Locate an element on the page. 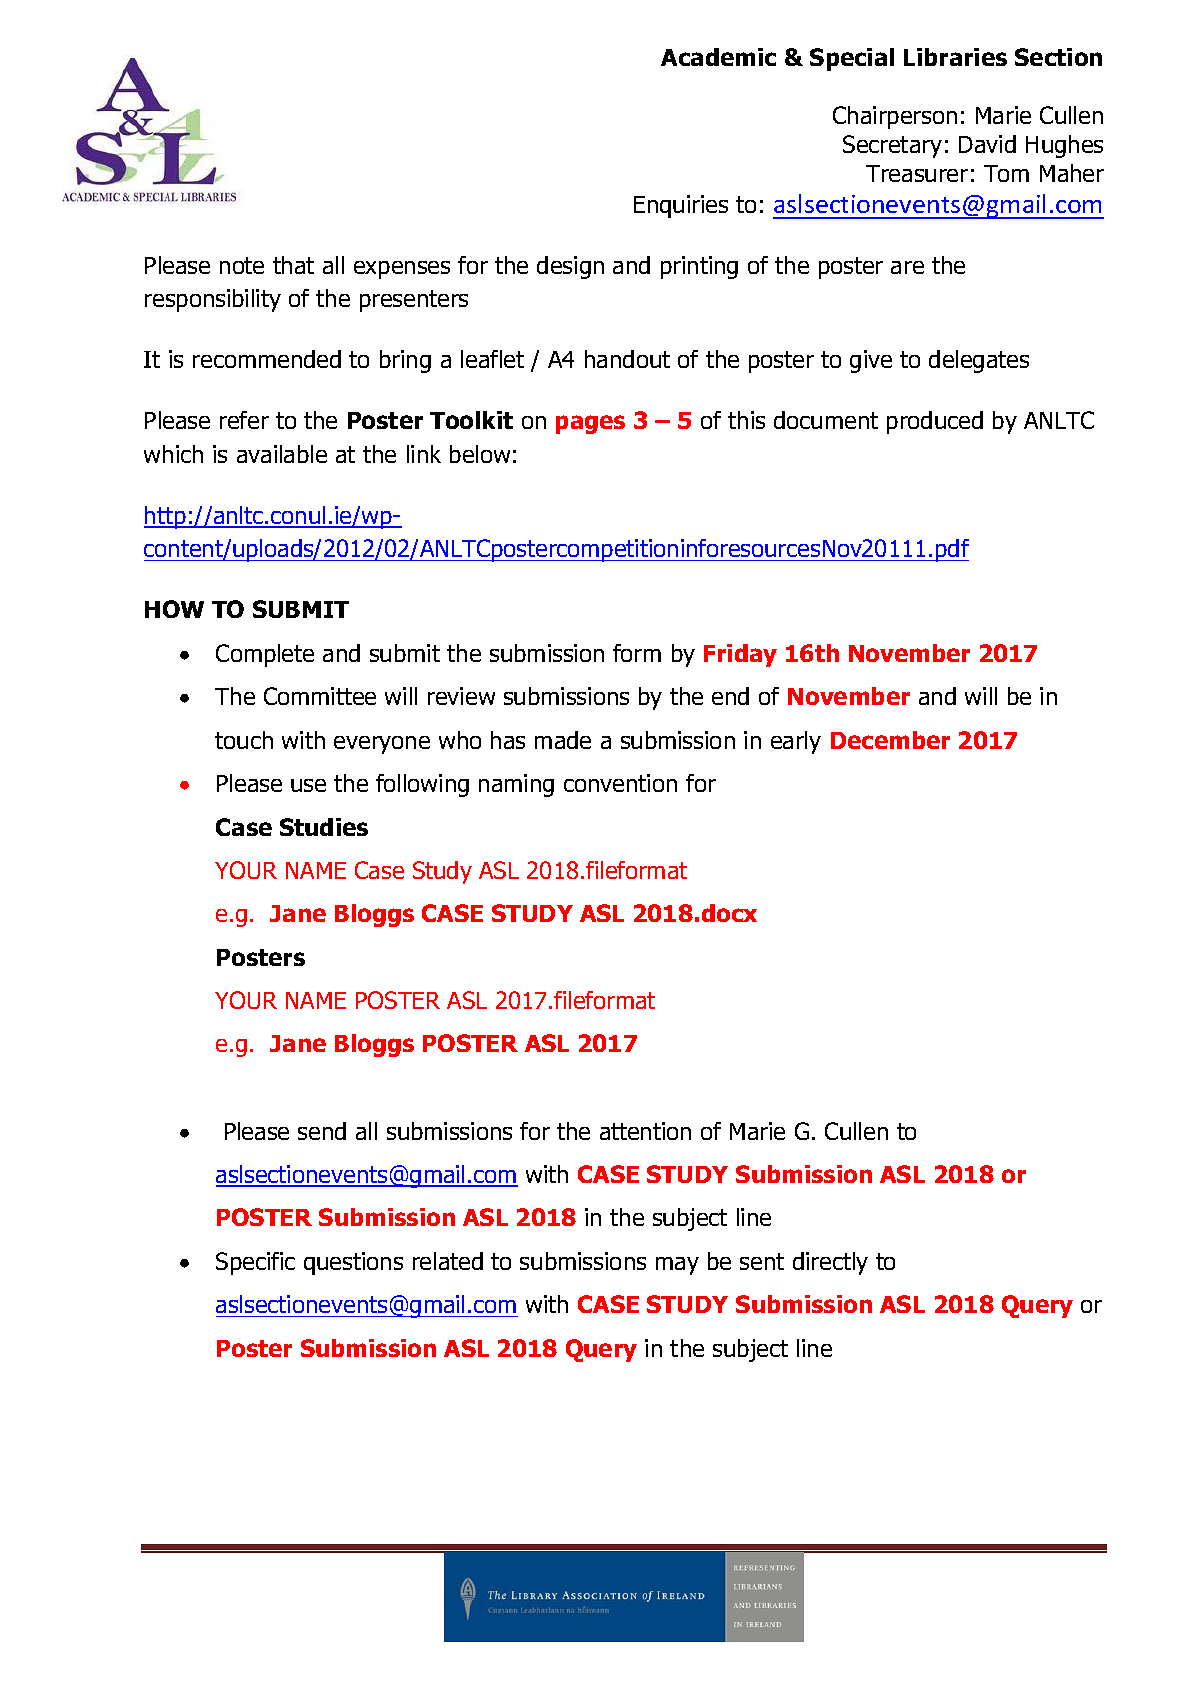 The height and width of the document is (1681, 1189). recommended is located at coordinates (267, 359).
